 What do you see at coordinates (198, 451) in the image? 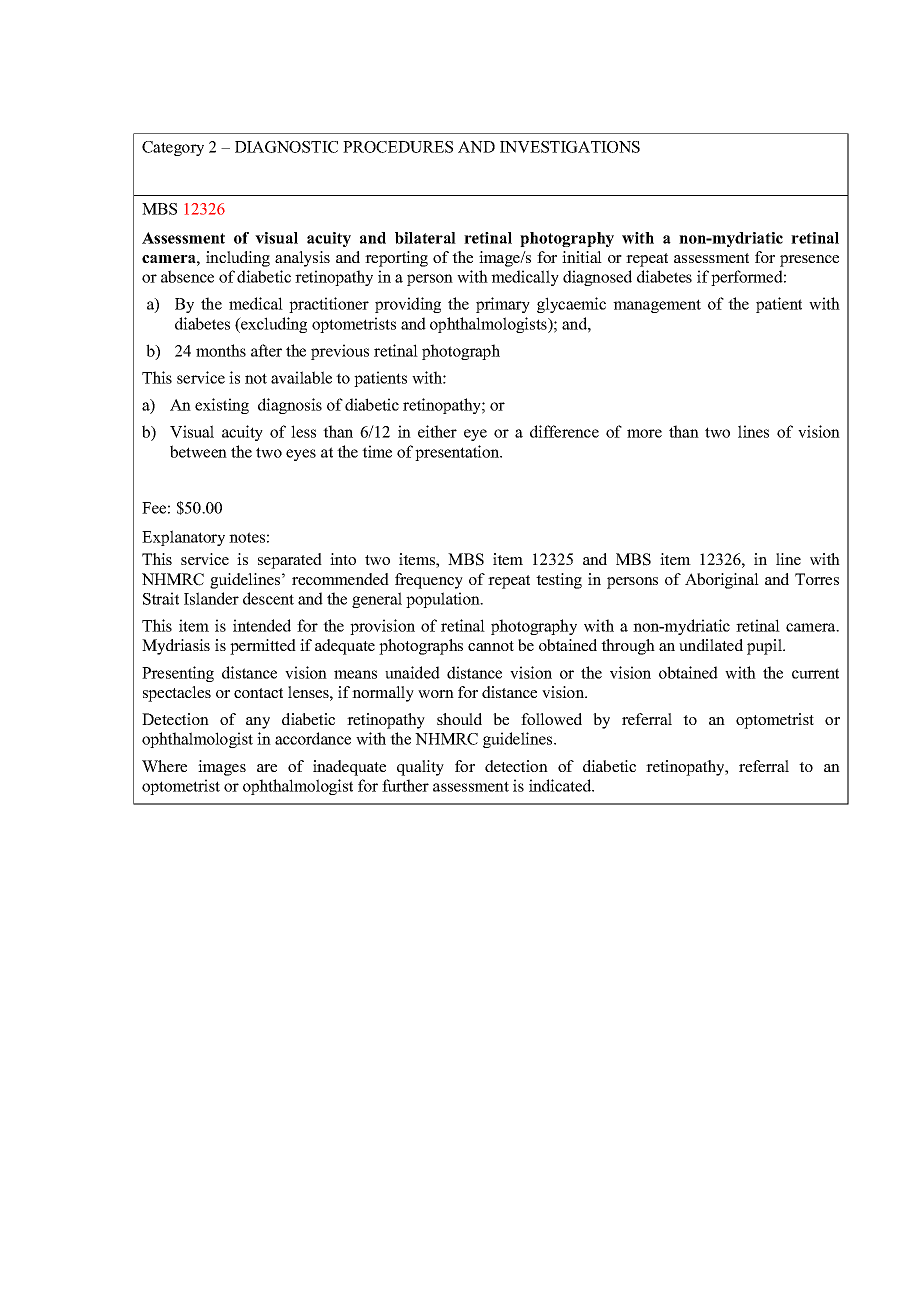
I see `between` at bounding box center [198, 451].
